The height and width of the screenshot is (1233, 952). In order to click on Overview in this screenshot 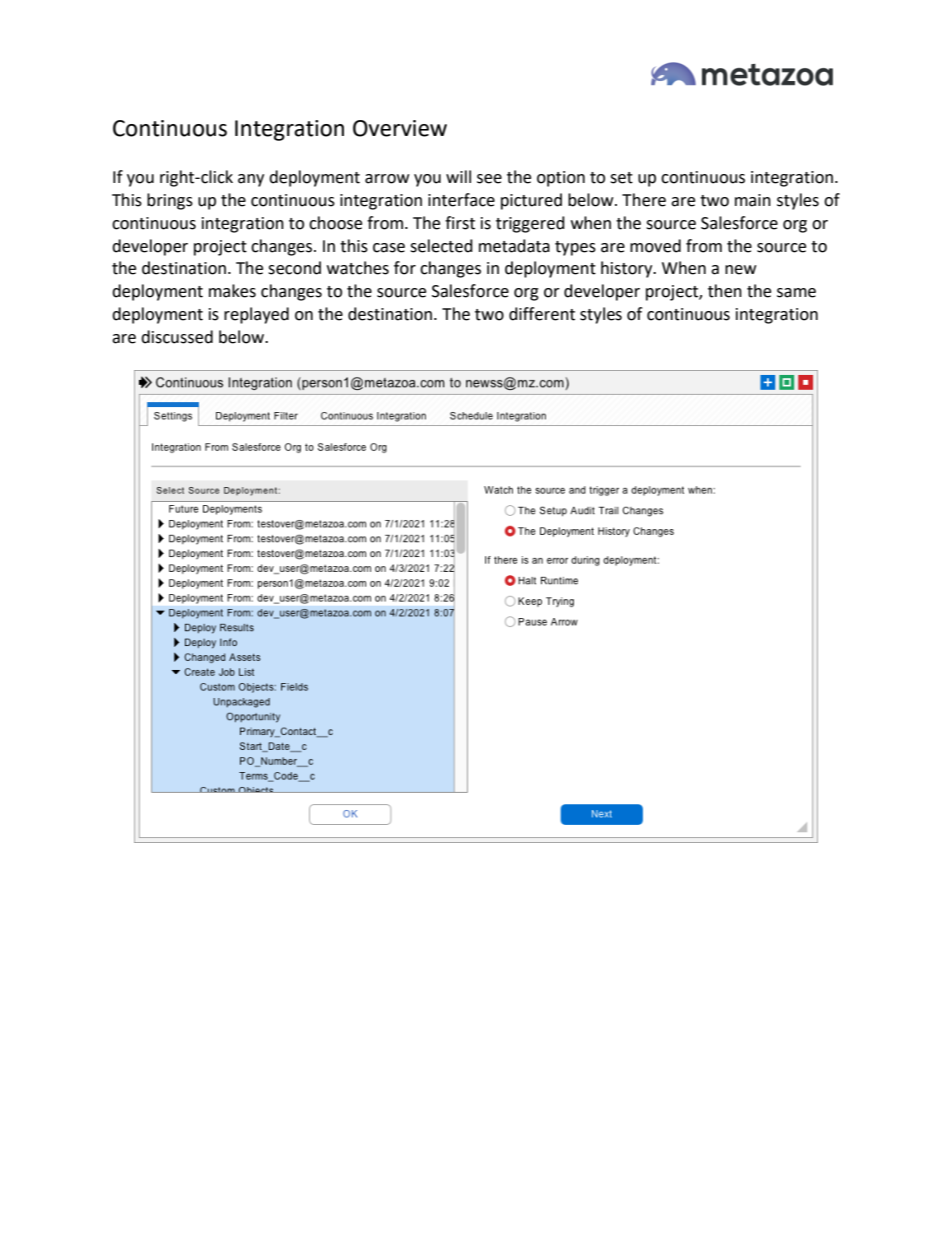, I will do `click(400, 128)`.
